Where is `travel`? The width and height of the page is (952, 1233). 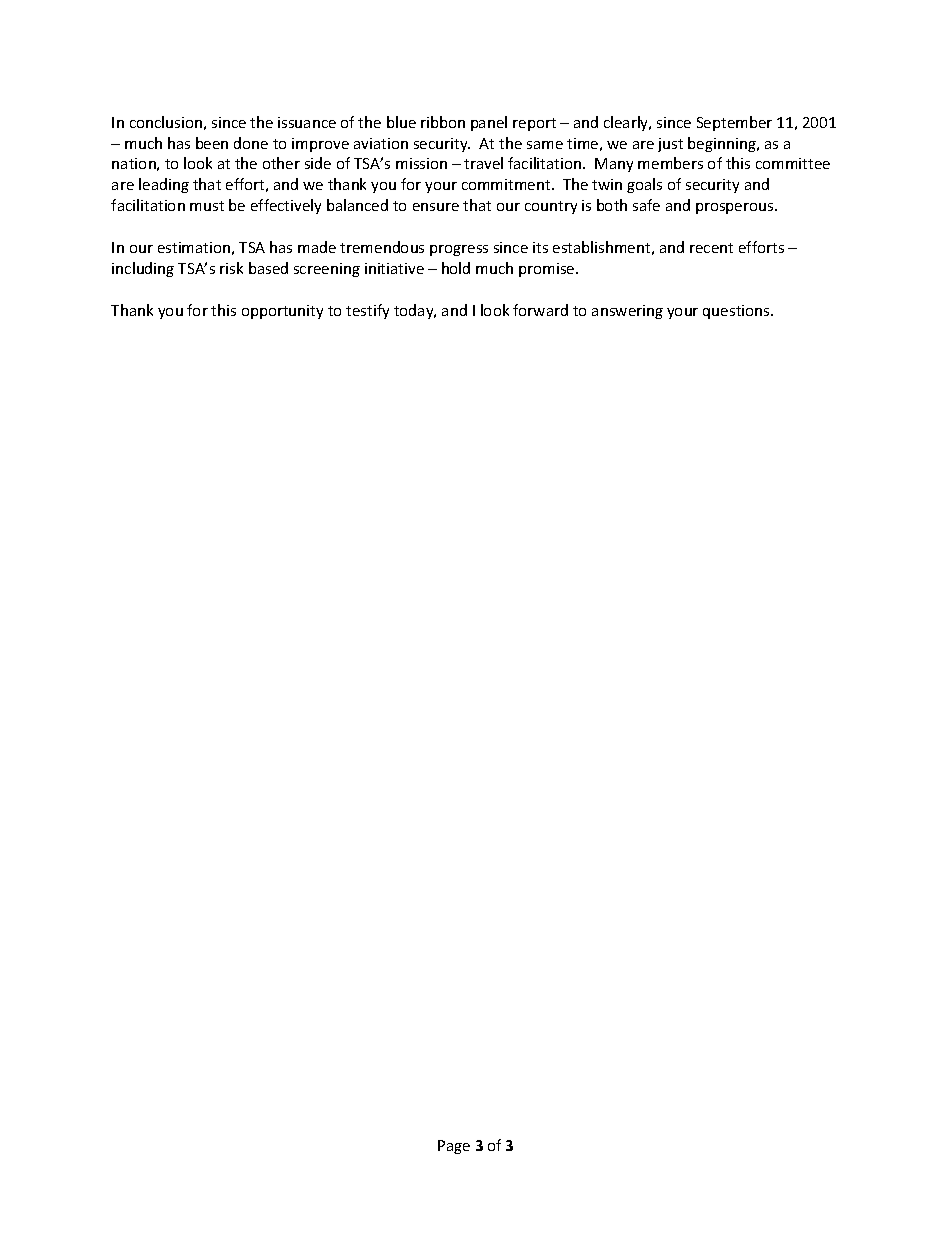
travel is located at coordinates (483, 163).
